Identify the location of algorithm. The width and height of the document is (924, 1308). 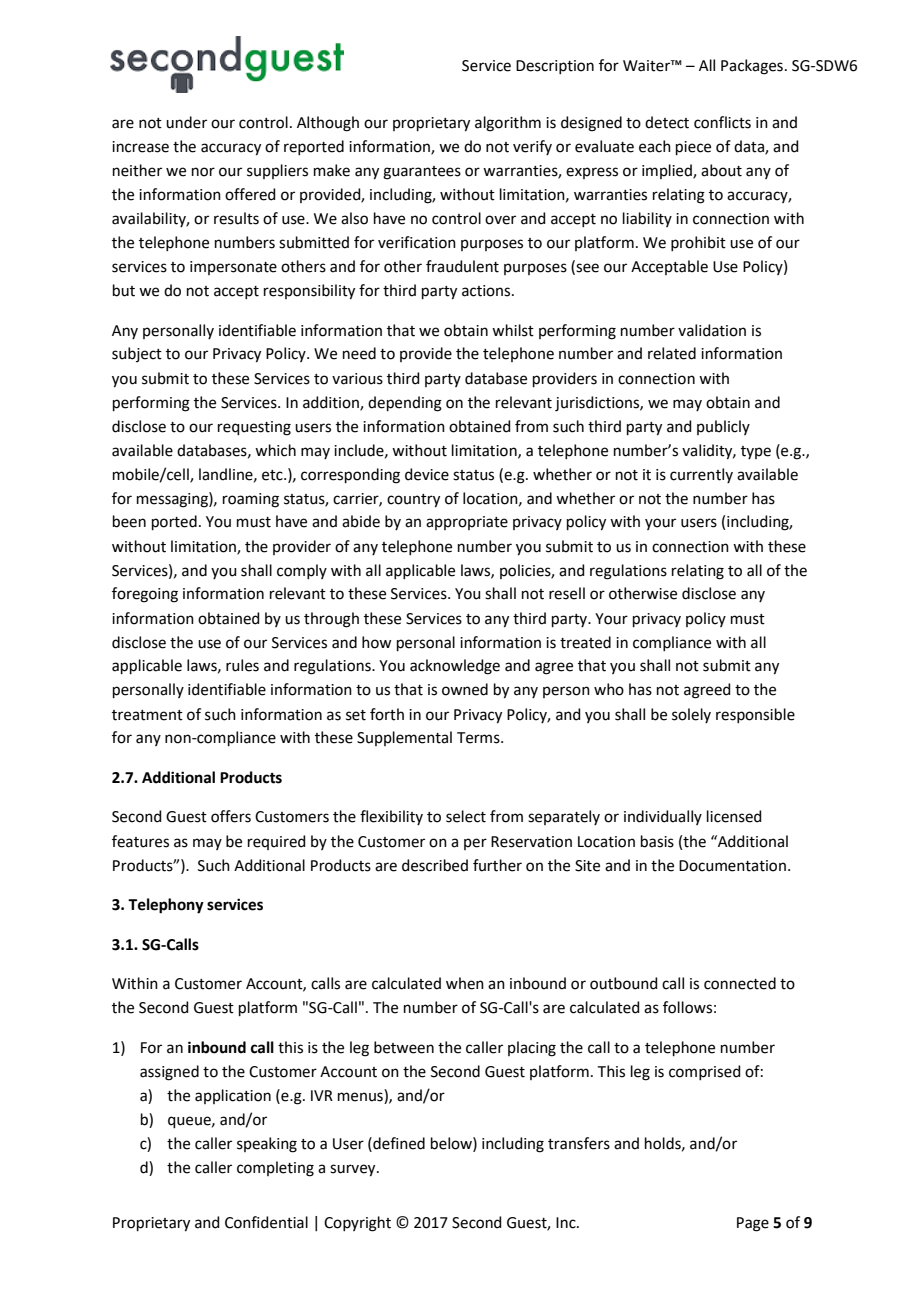
(508, 124).
